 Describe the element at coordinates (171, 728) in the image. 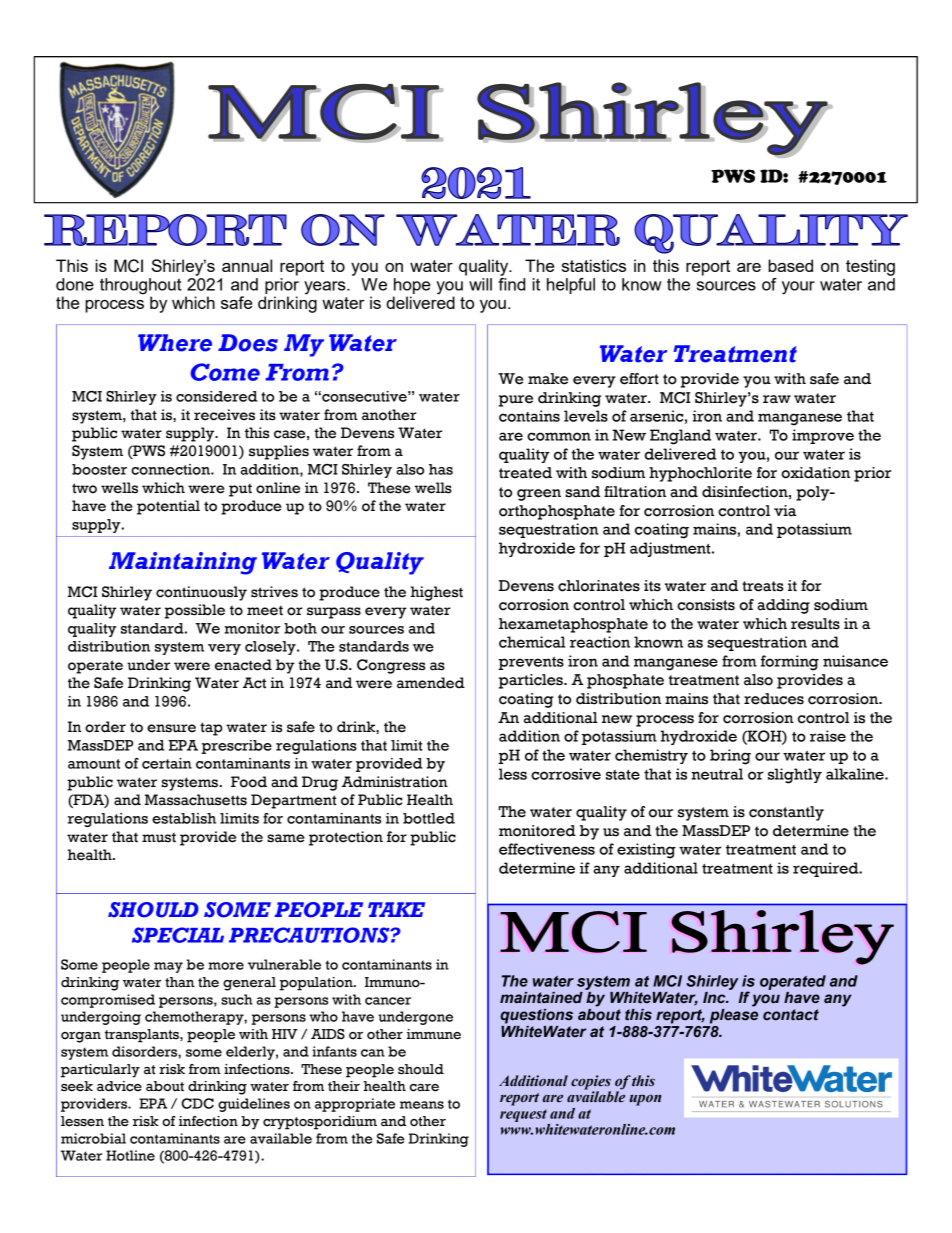

I see `ensure` at that location.
